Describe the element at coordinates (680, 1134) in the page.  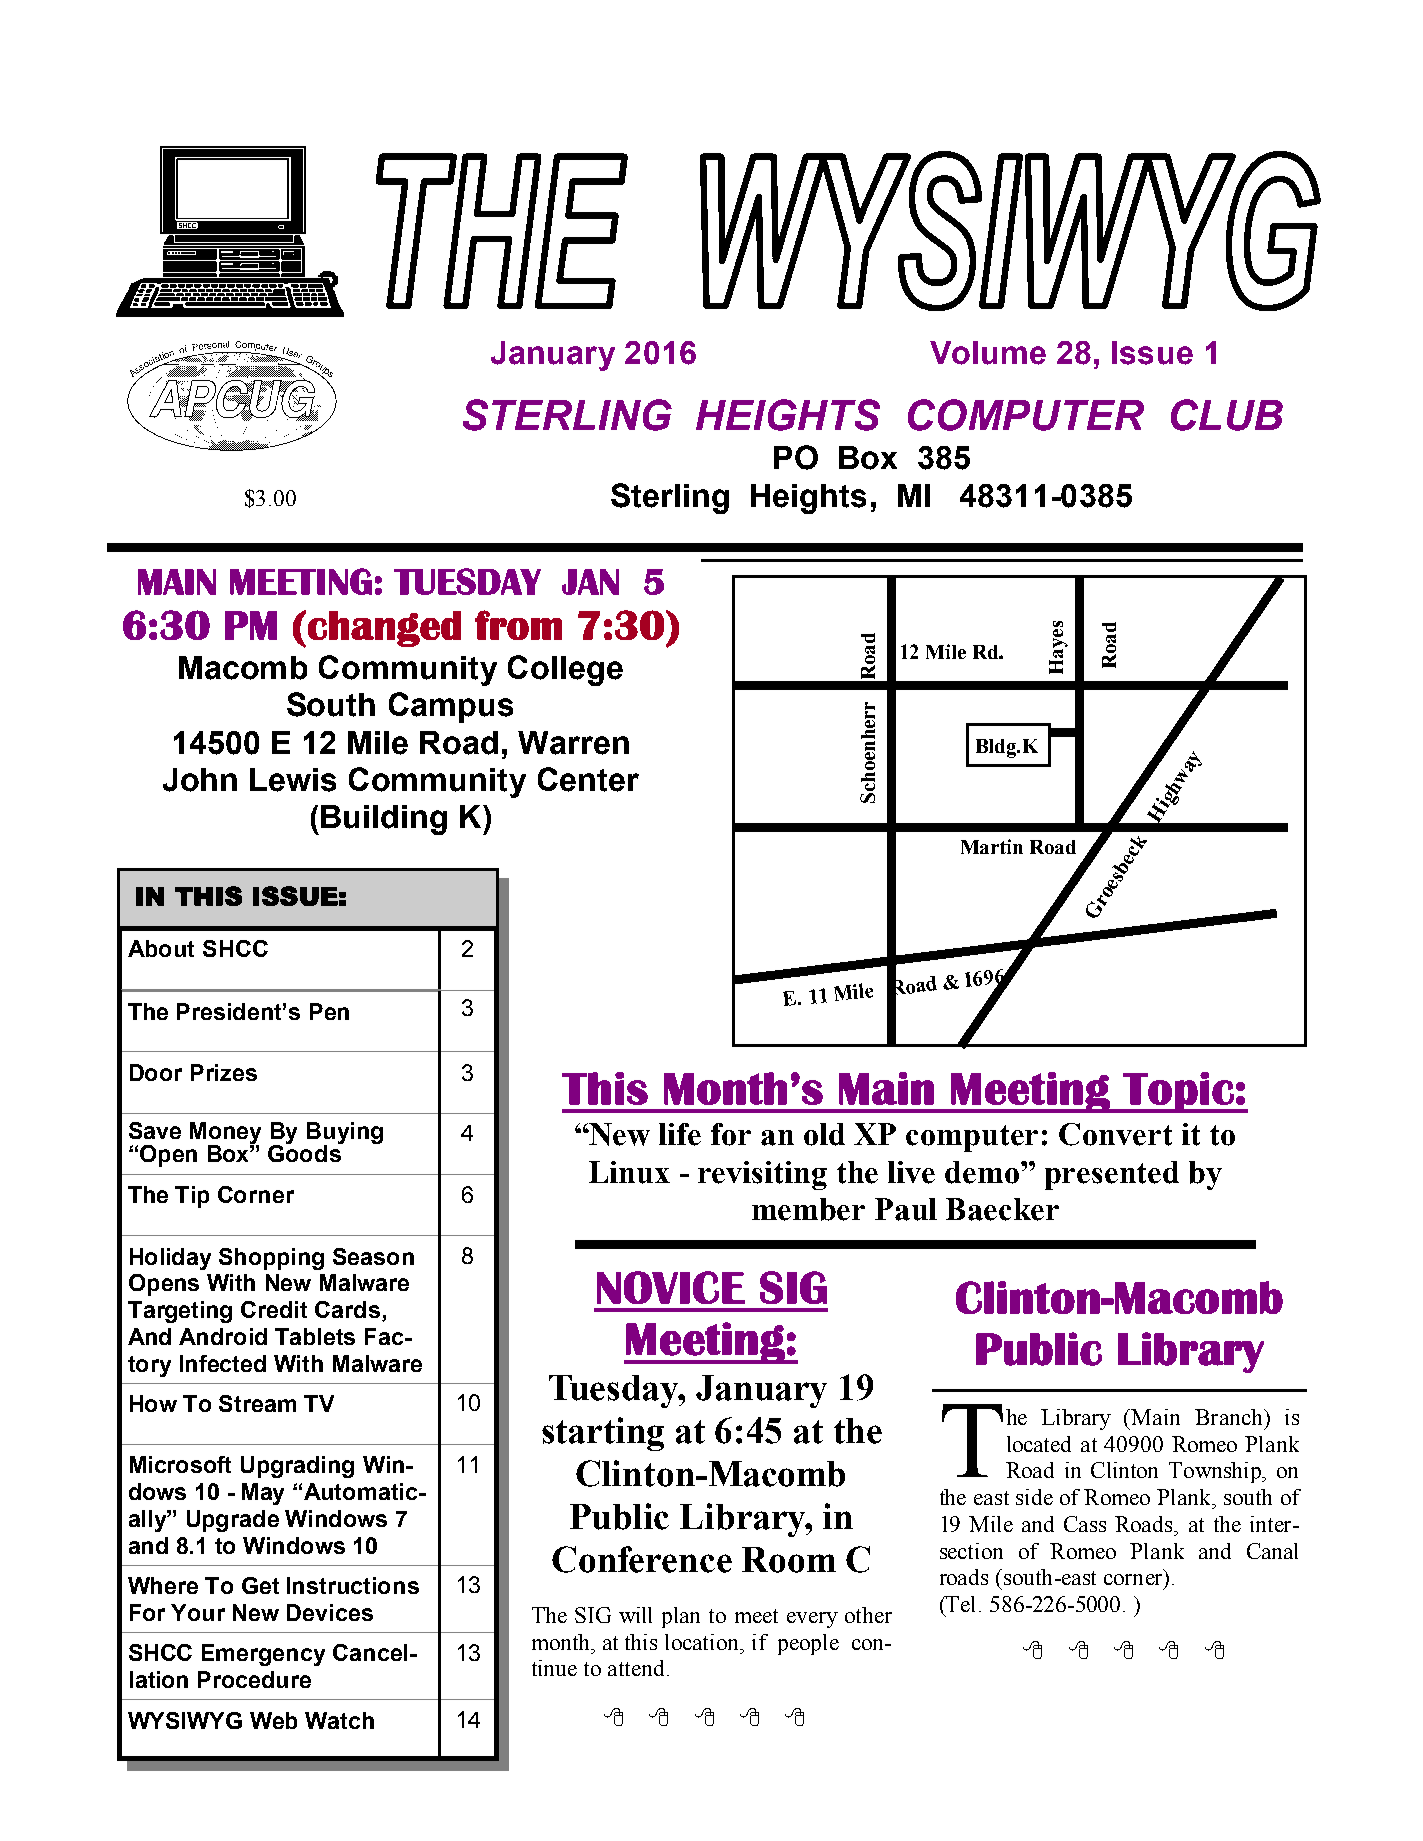
I see `life` at that location.
